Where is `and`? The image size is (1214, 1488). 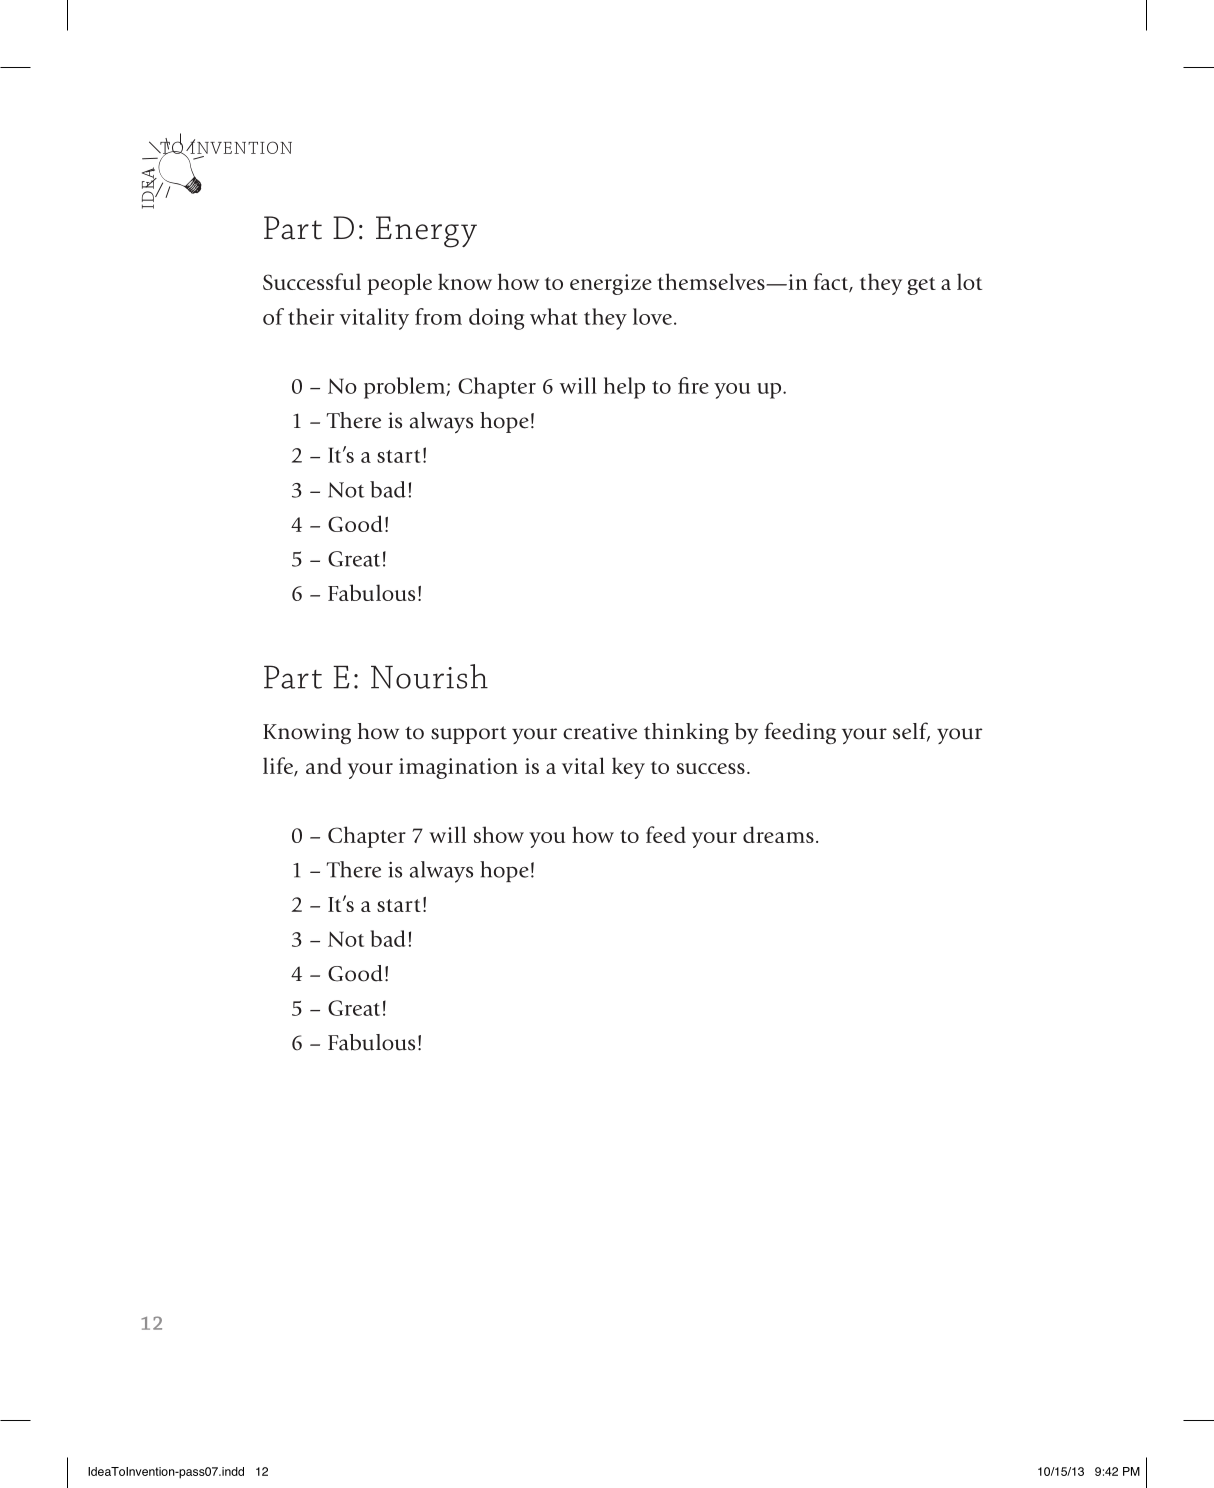
and is located at coordinates (324, 765).
